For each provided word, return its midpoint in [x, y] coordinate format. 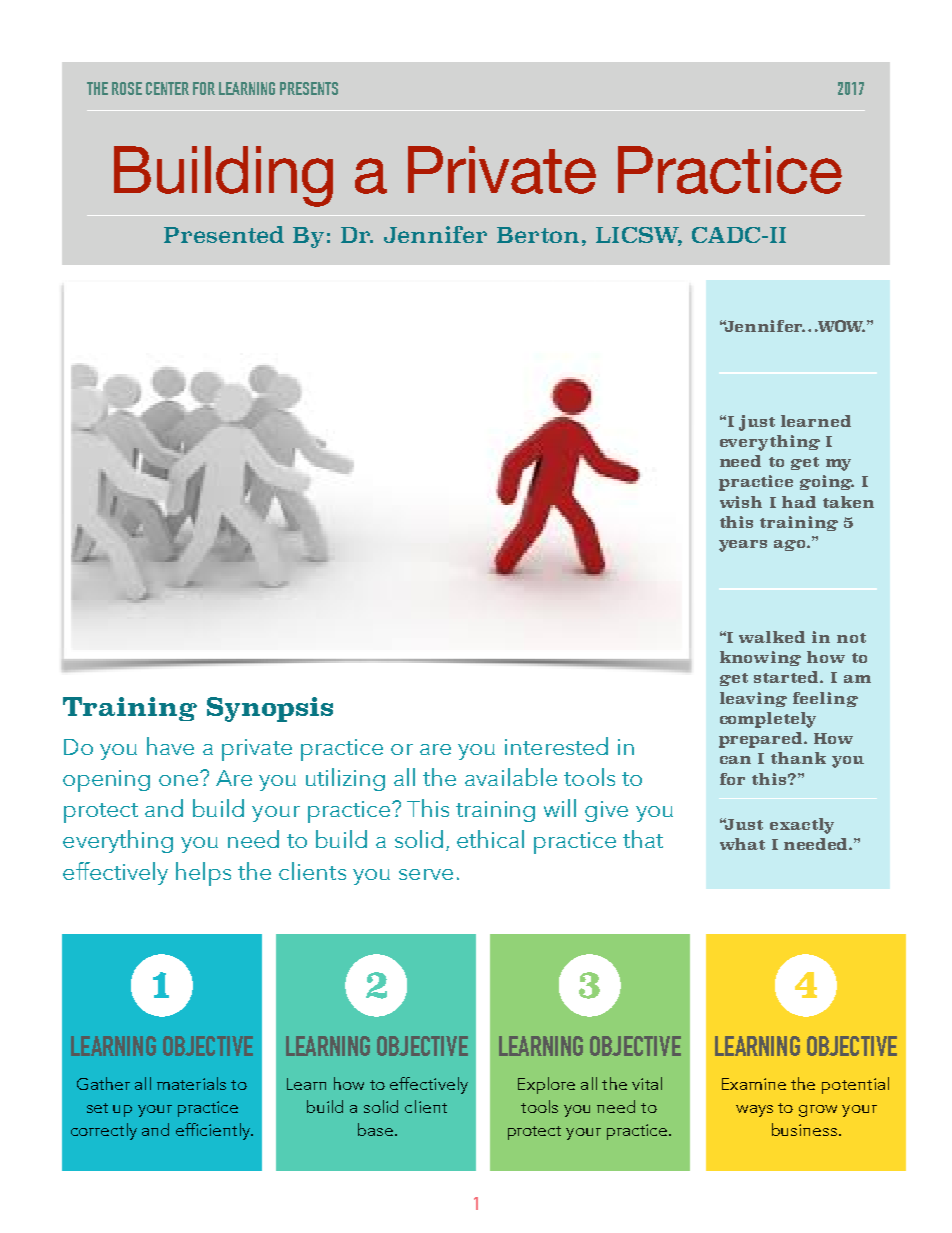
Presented [224, 234]
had [799, 502]
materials [191, 1083]
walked [772, 637]
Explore [546, 1085]
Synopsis [270, 709]
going [827, 482]
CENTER [167, 88]
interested [556, 746]
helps [203, 874]
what [742, 844]
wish [741, 502]
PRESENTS [309, 88]
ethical [490, 839]
